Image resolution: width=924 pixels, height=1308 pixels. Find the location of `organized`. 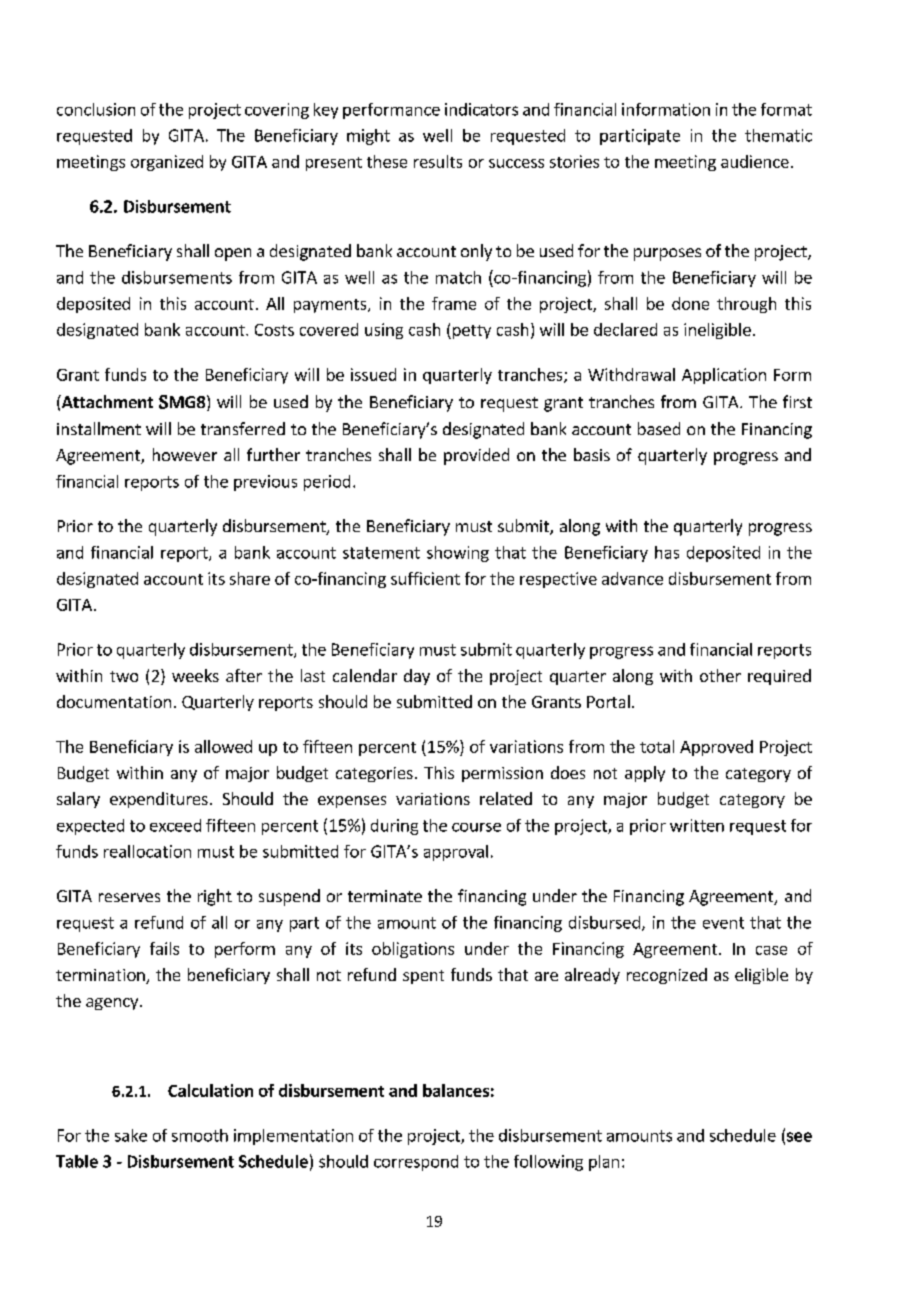

organized is located at coordinates (167, 163).
